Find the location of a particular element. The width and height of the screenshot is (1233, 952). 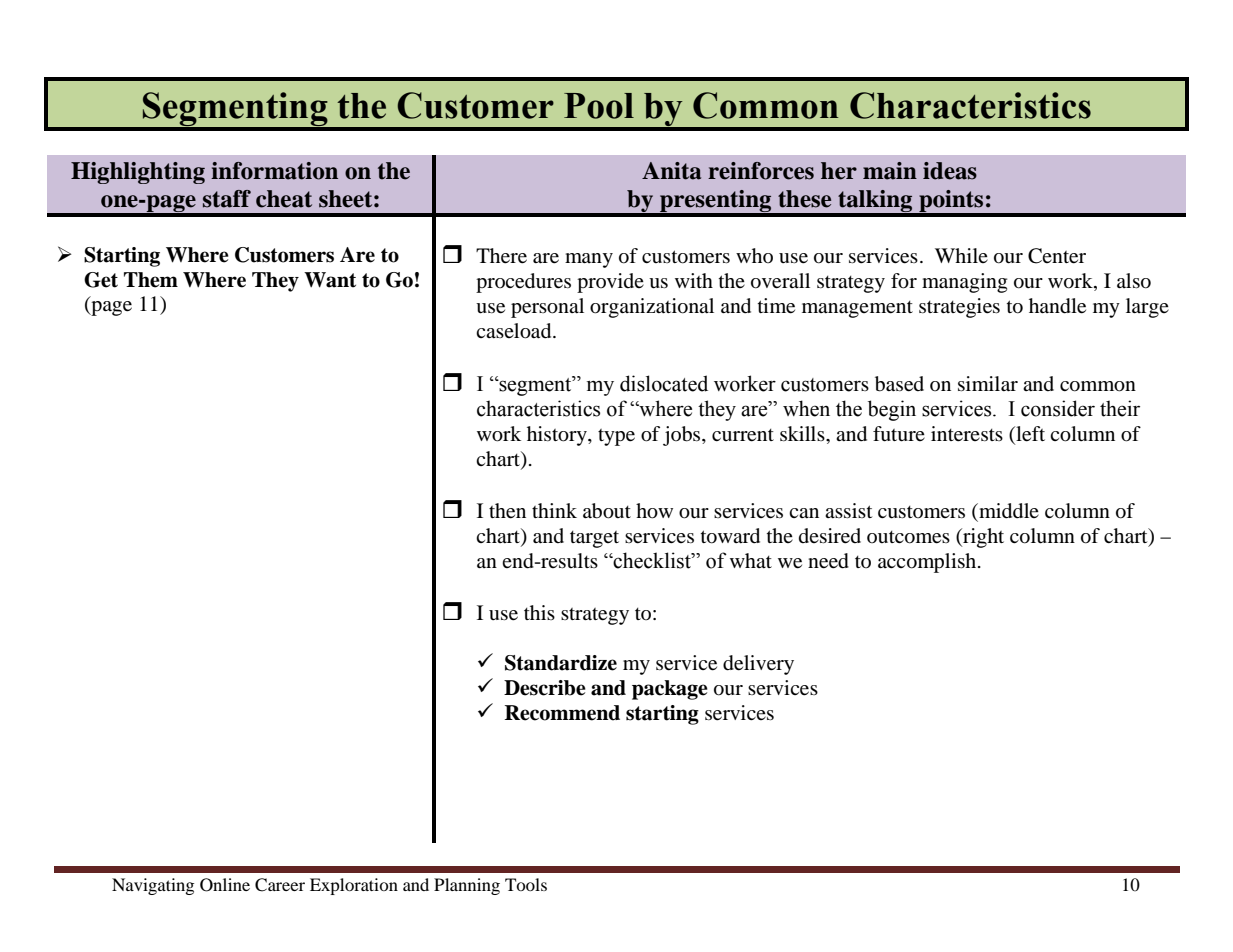

Tools is located at coordinates (526, 884).
